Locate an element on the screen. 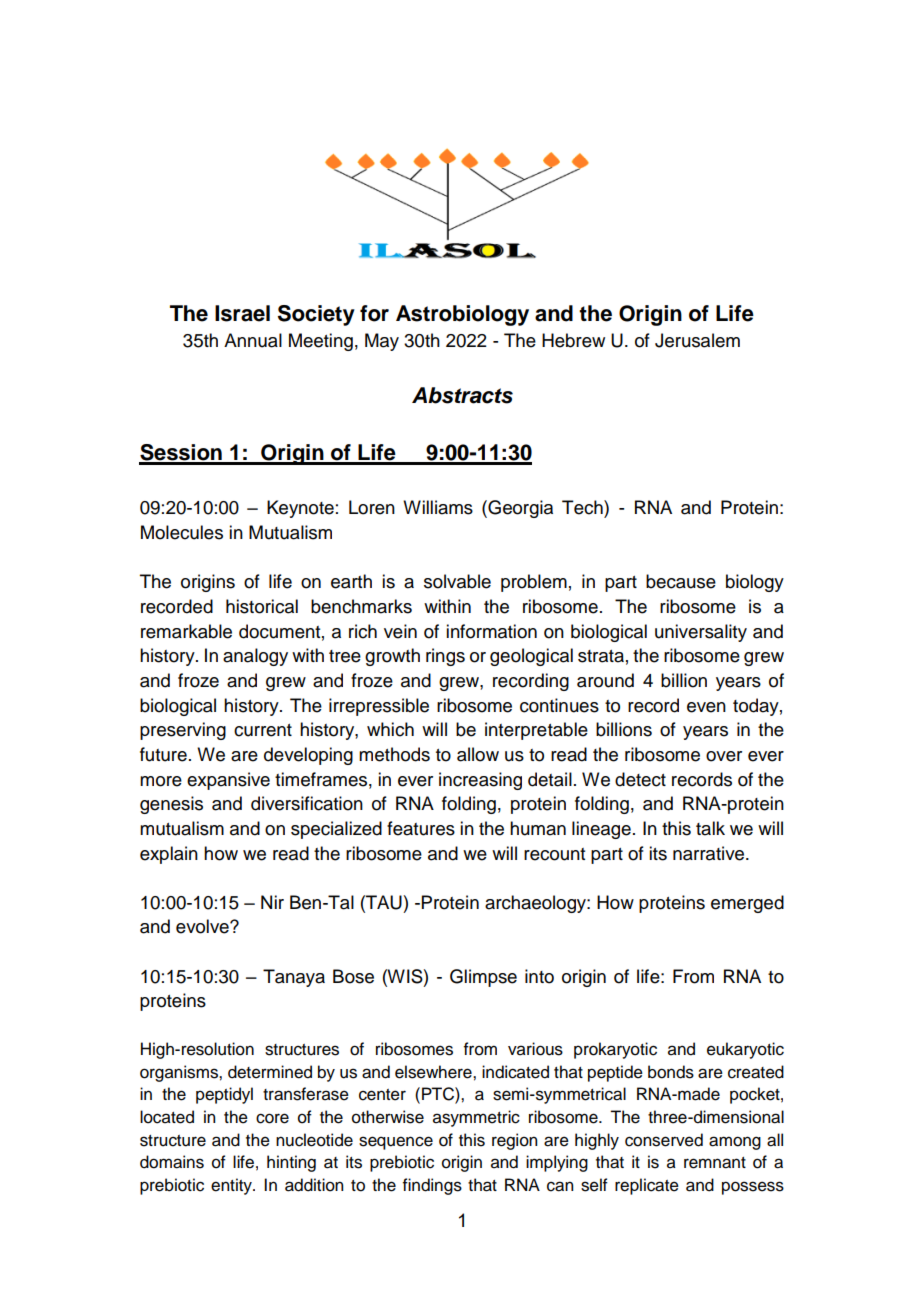 This screenshot has width=924, height=1308. Jerusalem is located at coordinates (697, 340).
